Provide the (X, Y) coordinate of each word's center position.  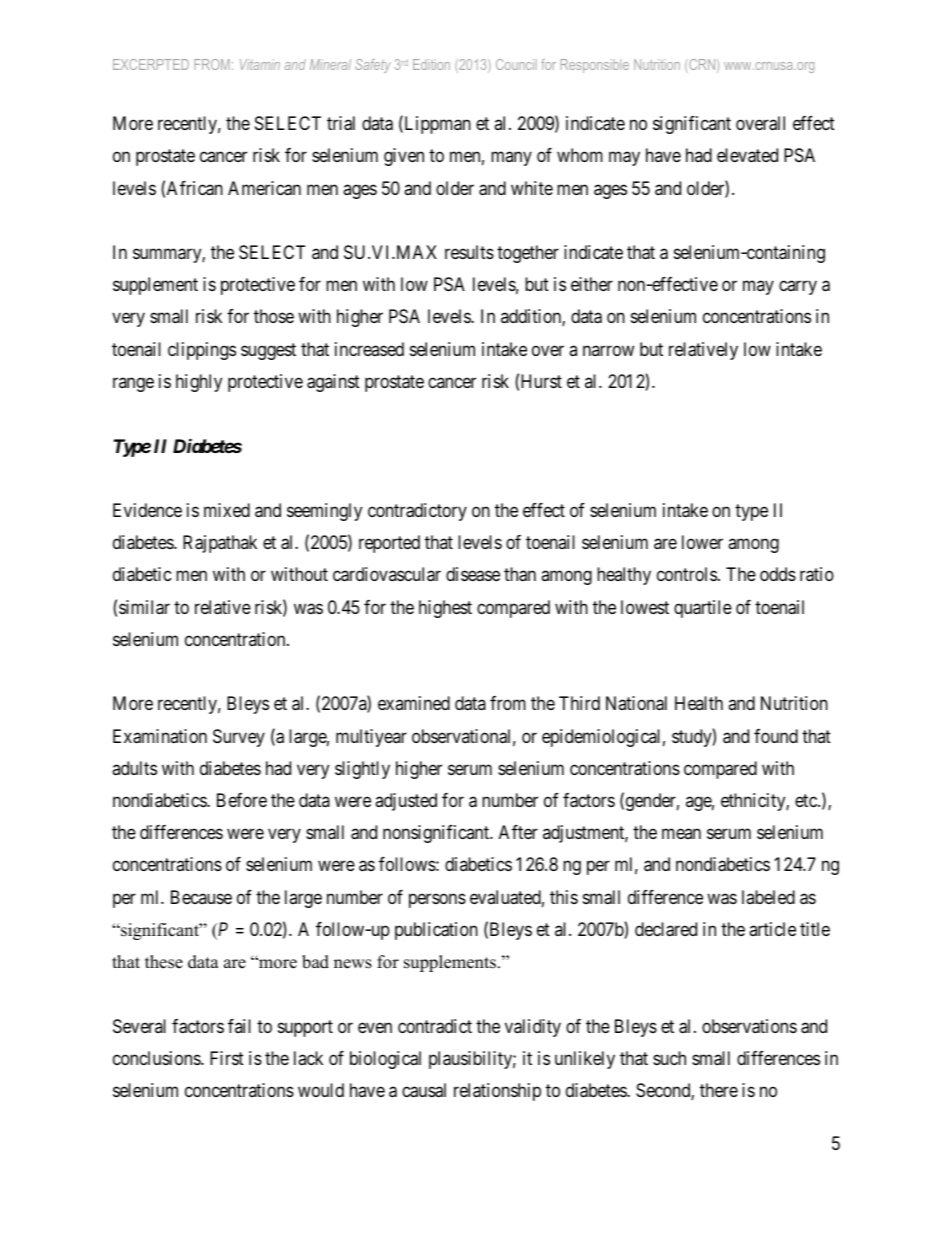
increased (369, 349)
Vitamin (260, 64)
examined (414, 703)
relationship (497, 1092)
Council (516, 64)
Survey (239, 738)
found (776, 736)
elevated (747, 155)
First (227, 1058)
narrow (608, 350)
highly (199, 383)
